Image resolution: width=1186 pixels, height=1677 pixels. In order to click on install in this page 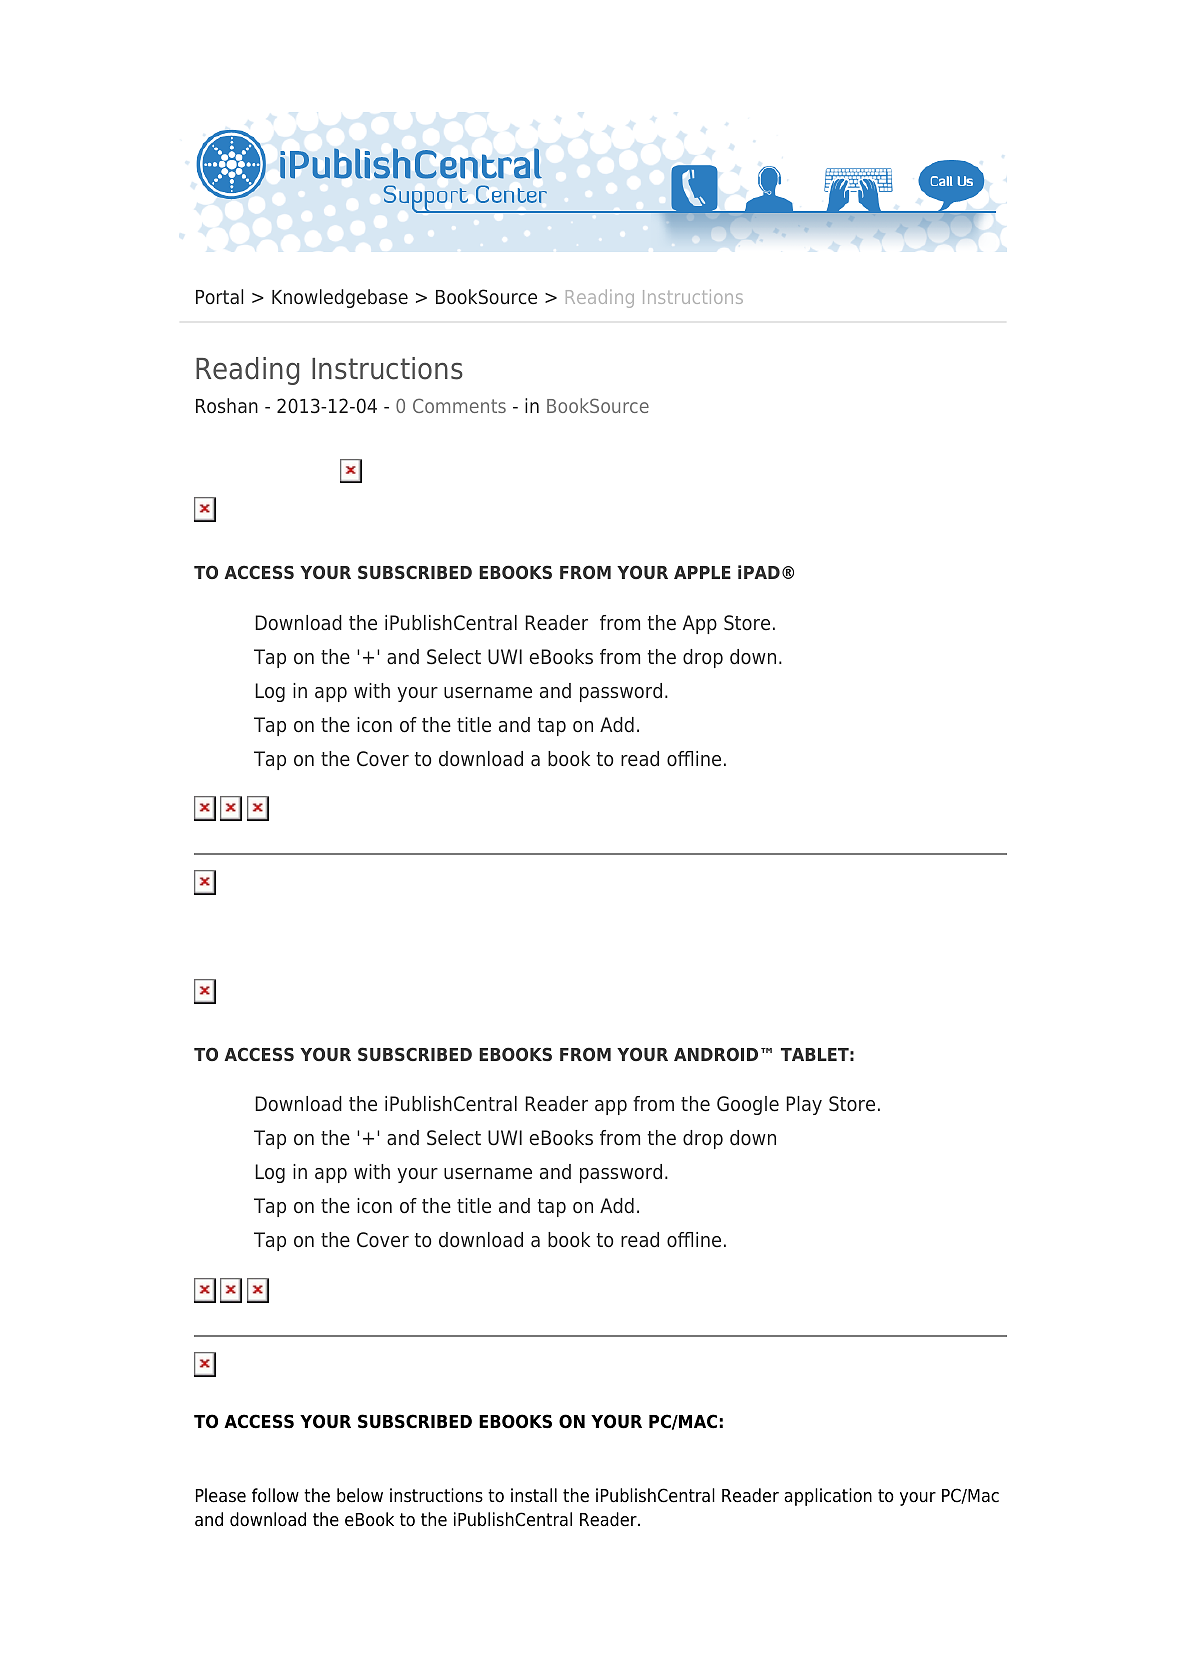, I will do `click(534, 1495)`.
